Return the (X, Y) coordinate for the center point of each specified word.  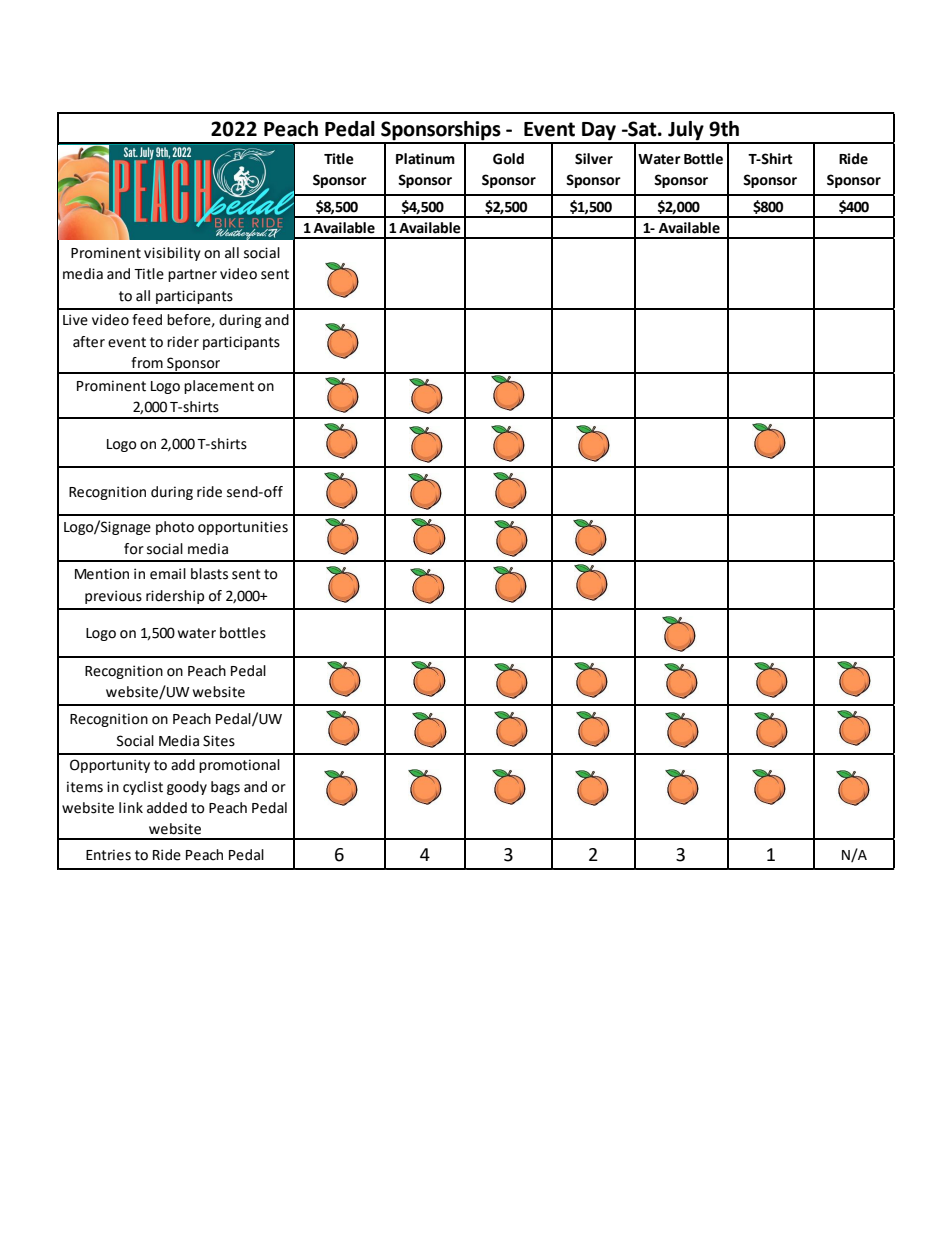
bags (225, 788)
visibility (172, 254)
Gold (508, 159)
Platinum (425, 159)
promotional (239, 766)
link (131, 807)
